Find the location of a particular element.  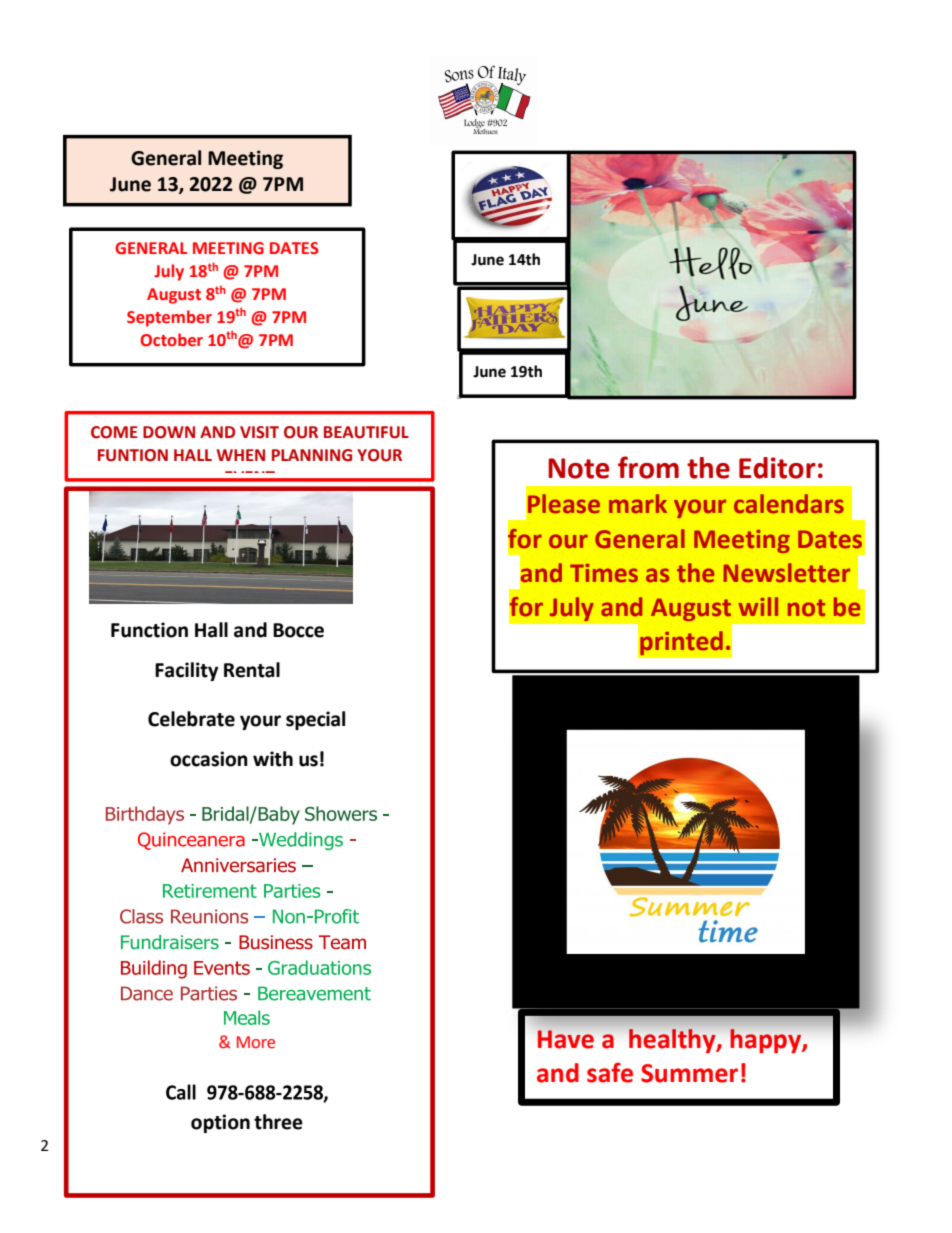

BEAUTIFUL is located at coordinates (366, 432).
